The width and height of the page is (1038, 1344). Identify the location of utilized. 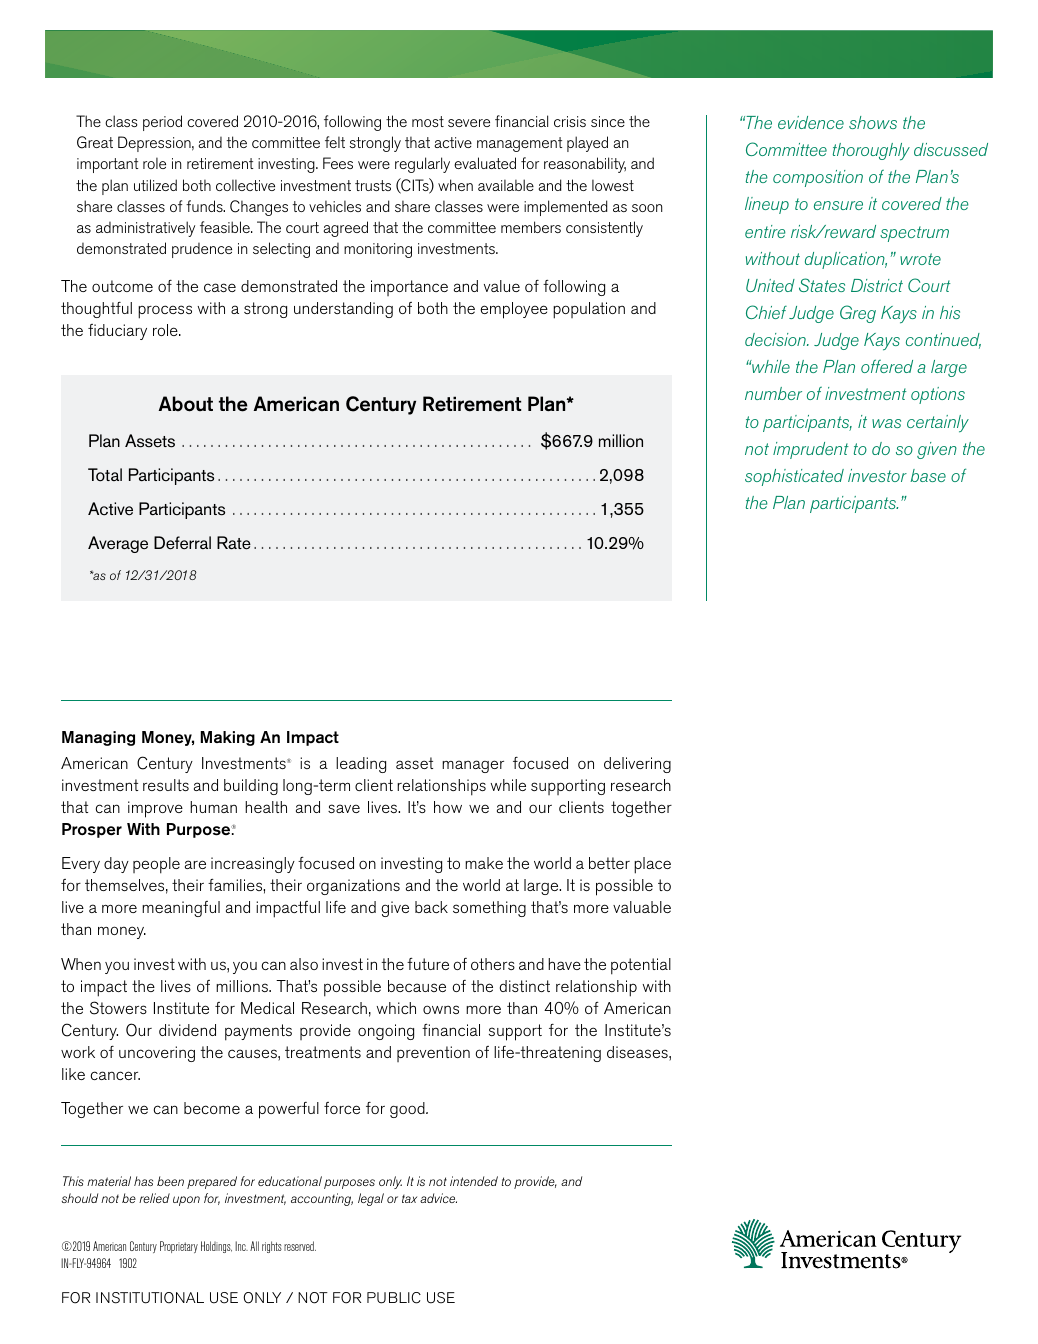
(155, 185).
